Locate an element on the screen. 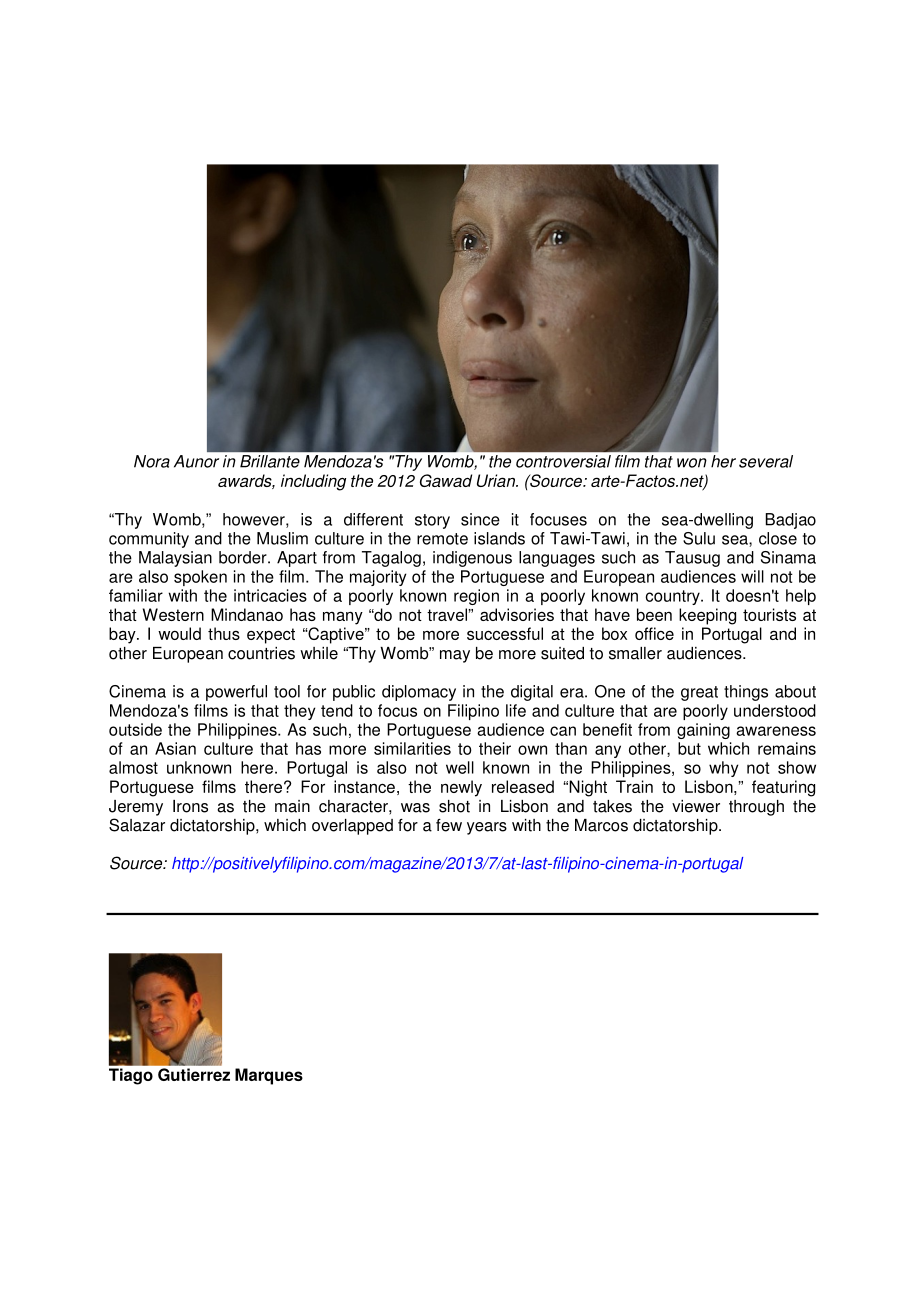 The height and width of the screenshot is (1308, 924). since is located at coordinates (480, 519).
